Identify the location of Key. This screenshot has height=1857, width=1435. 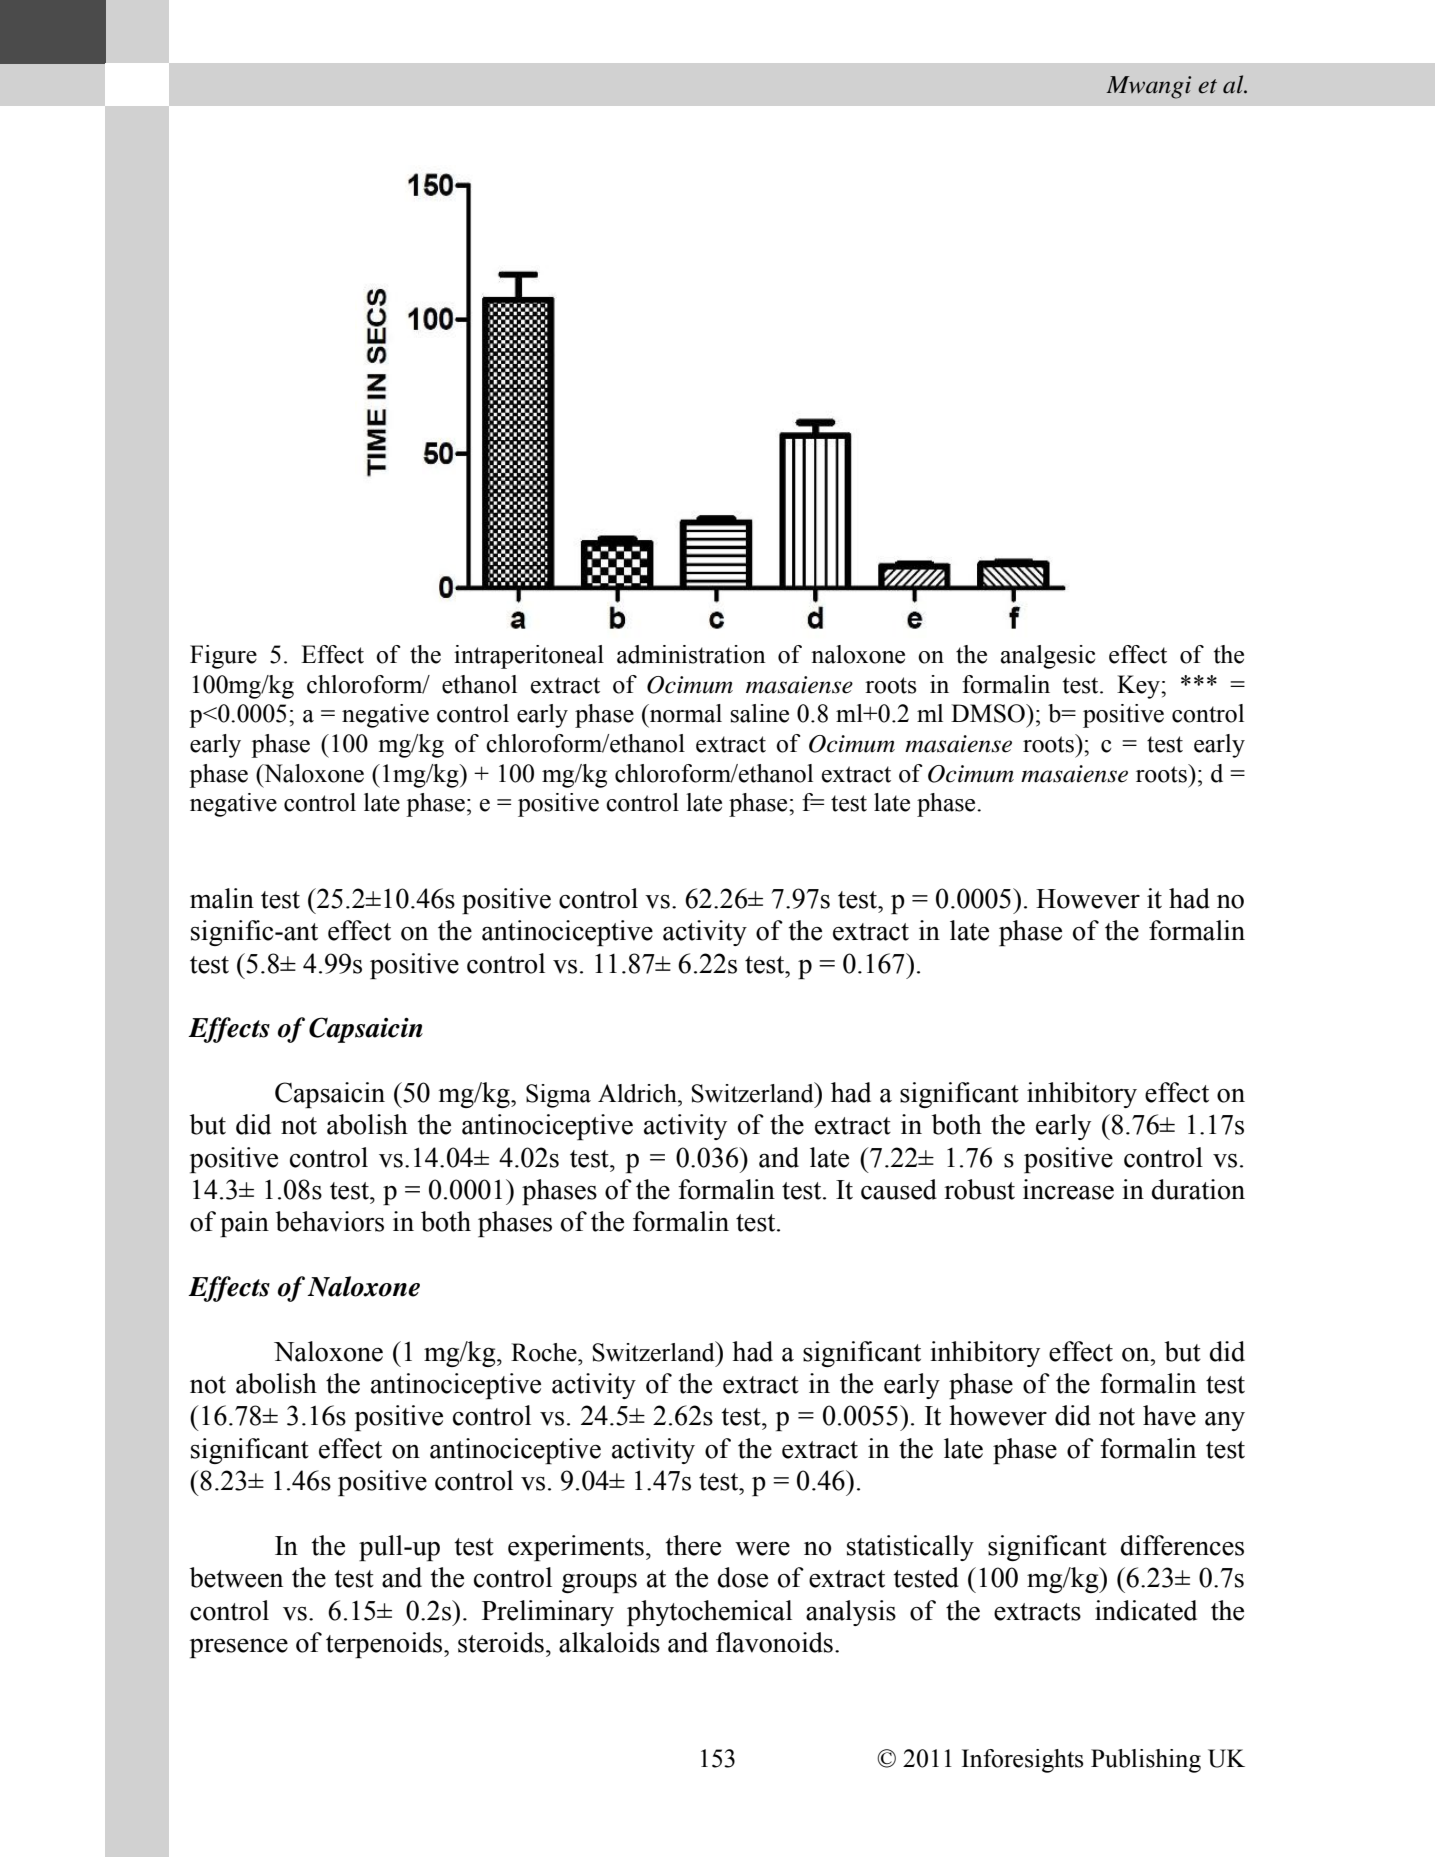
(1139, 687).
